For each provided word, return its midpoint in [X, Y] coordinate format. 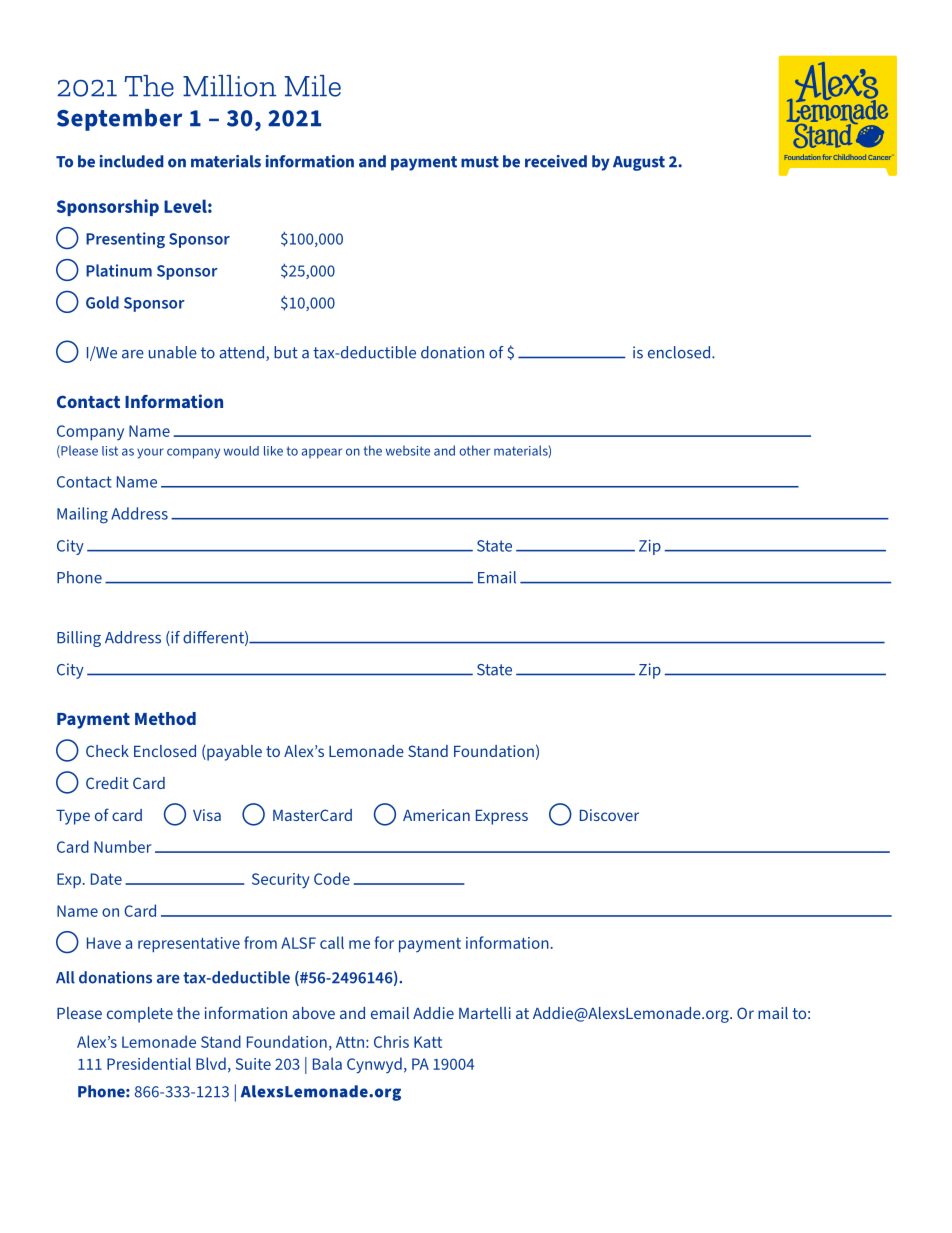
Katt [428, 1042]
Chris [391, 1041]
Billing [79, 639]
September [119, 120]
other [474, 450]
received [556, 161]
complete [140, 1015]
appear [322, 453]
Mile [313, 86]
